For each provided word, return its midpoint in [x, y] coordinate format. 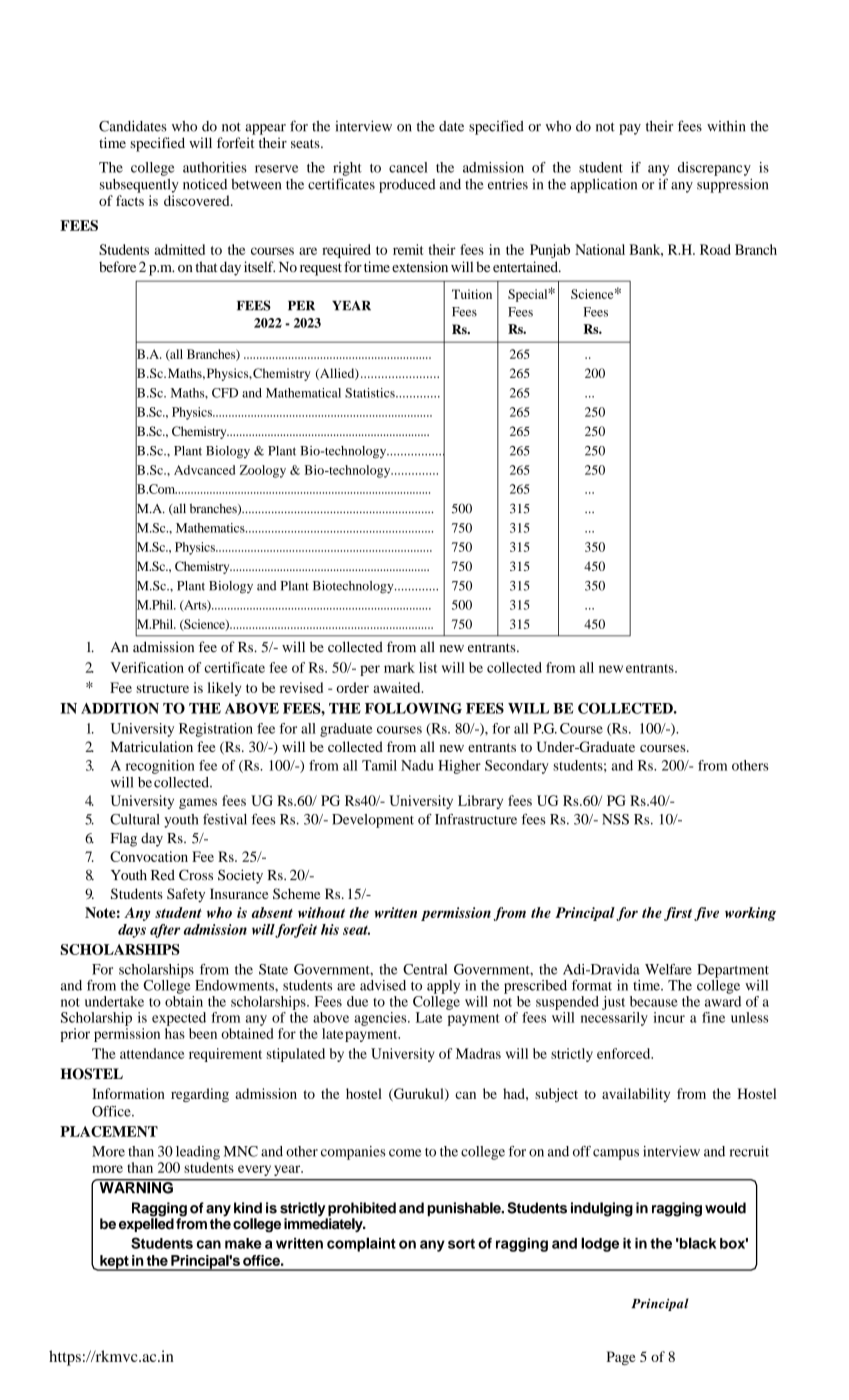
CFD [225, 393]
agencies [381, 1019]
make [243, 1243]
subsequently [139, 186]
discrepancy [714, 169]
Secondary [517, 767]
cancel [408, 167]
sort [461, 1244]
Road [715, 249]
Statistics [371, 393]
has [175, 1033]
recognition [160, 767]
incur [669, 1017]
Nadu [417, 765]
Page [621, 1358]
